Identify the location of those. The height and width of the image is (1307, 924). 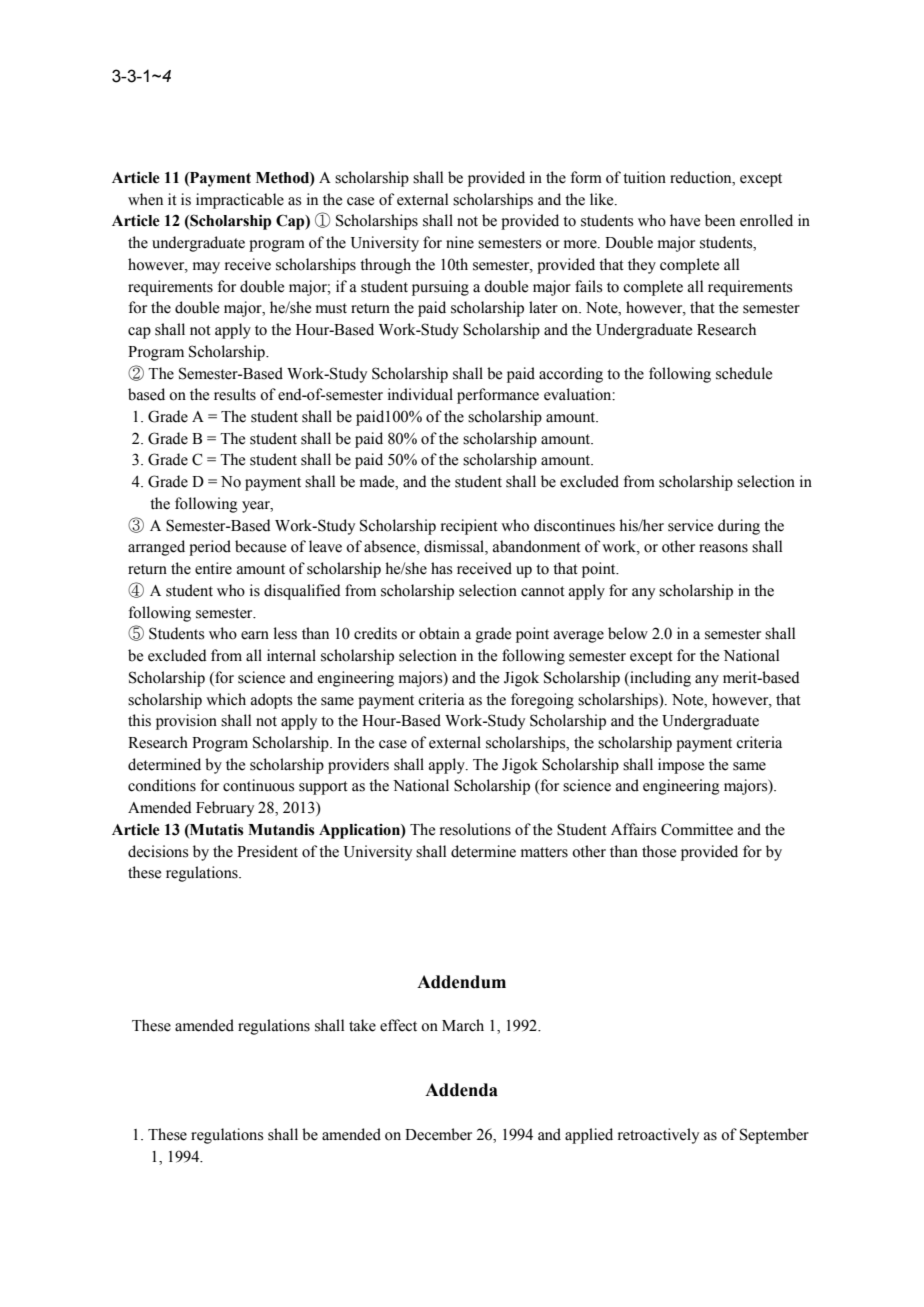
(659, 851).
